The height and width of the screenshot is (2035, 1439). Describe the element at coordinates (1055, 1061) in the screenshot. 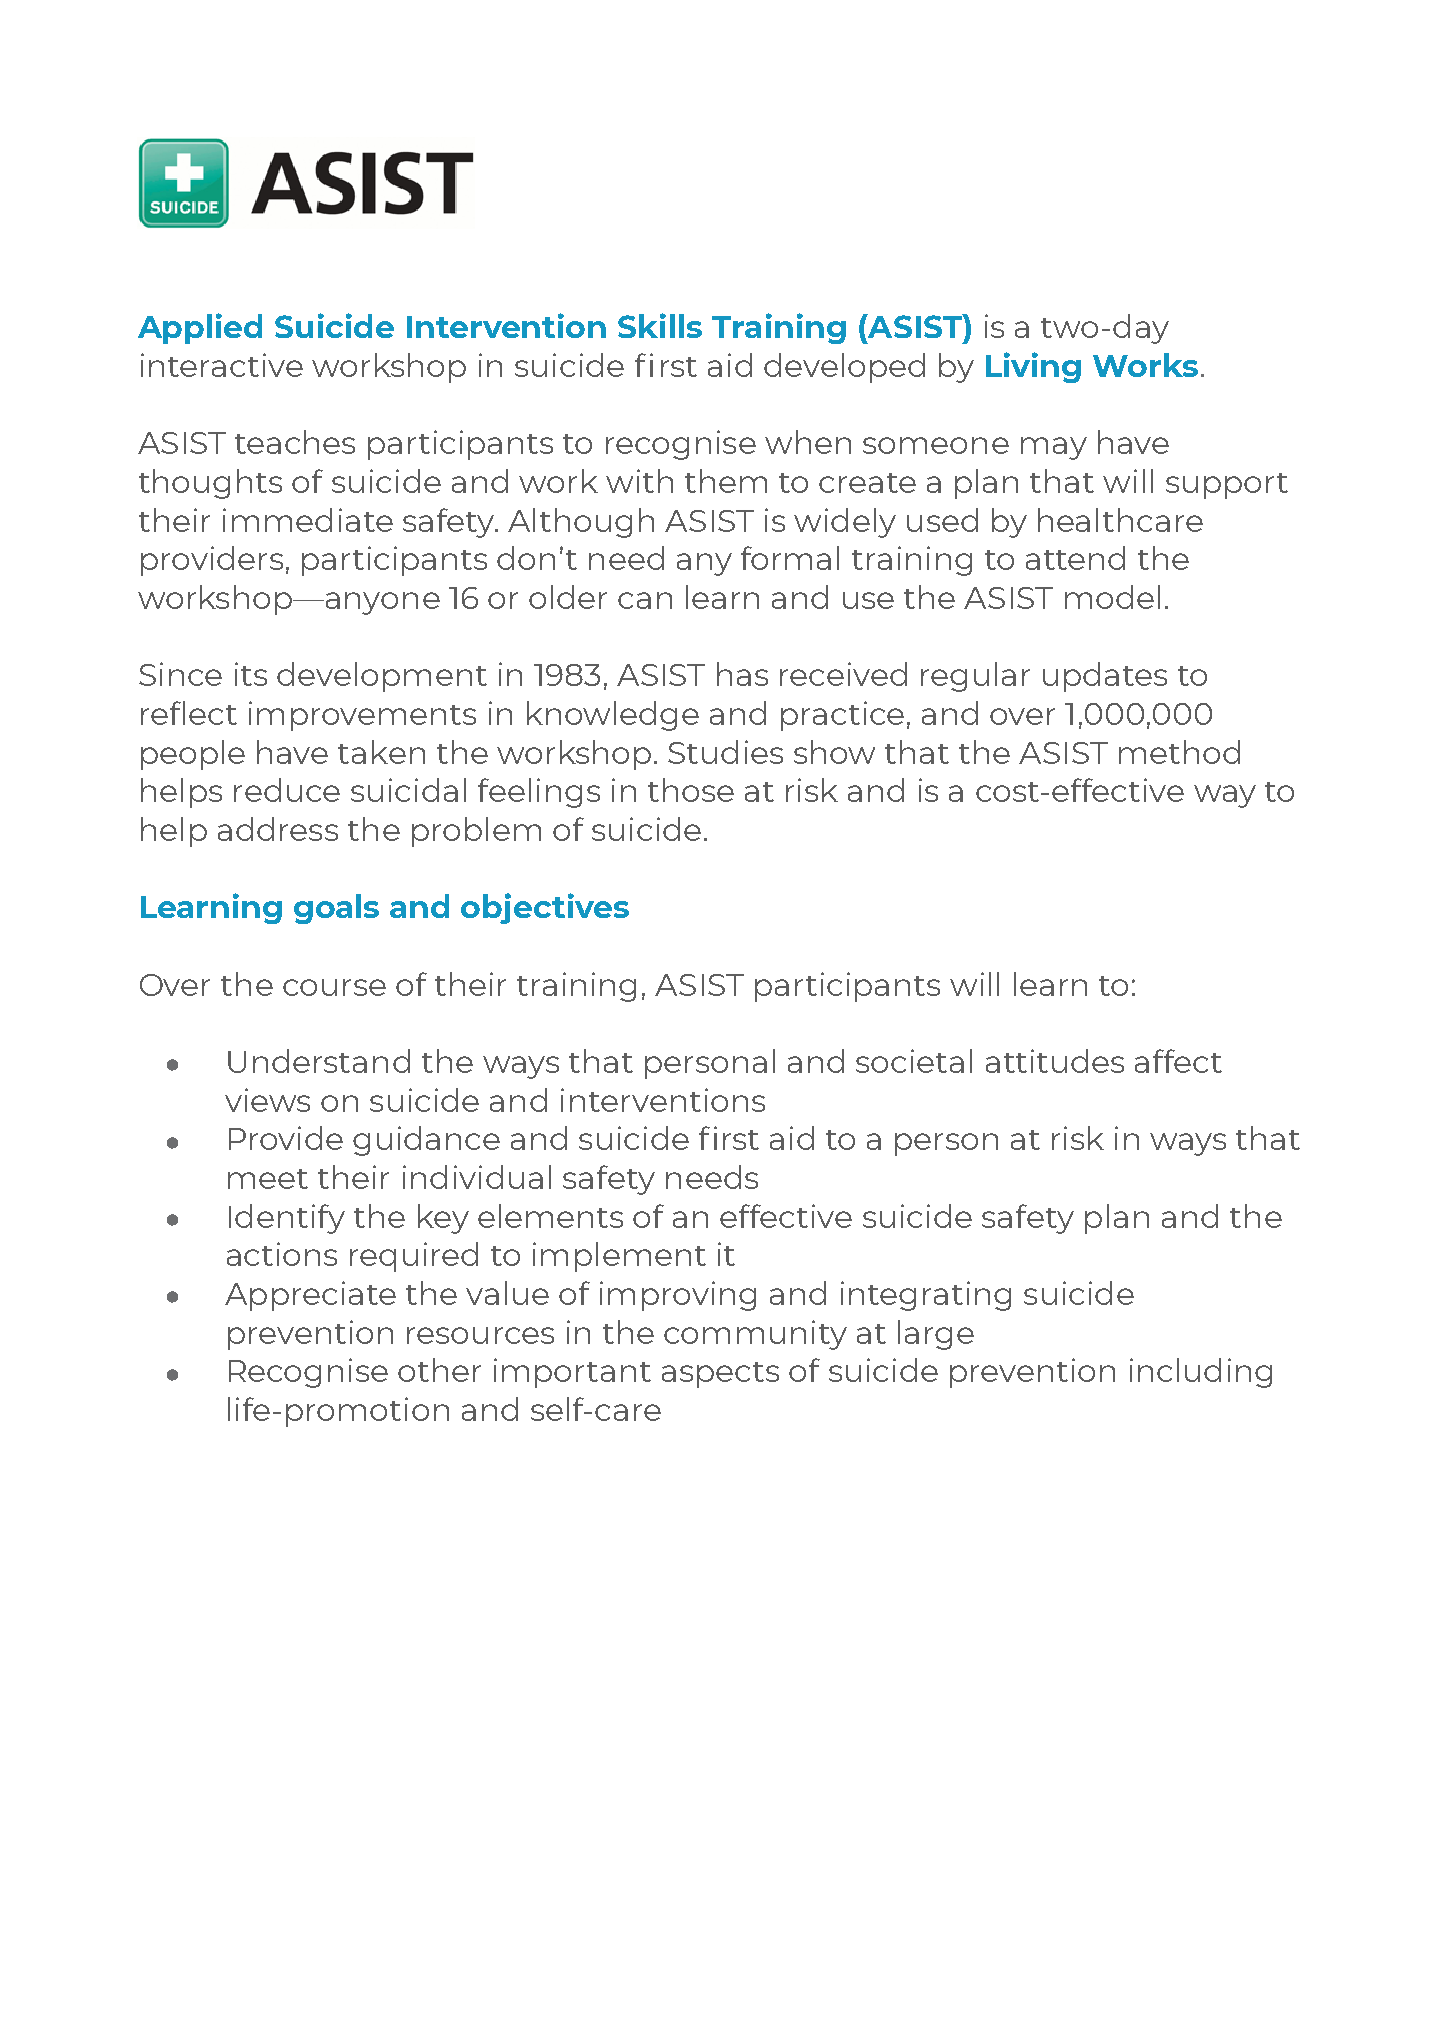

I see `attitudes` at that location.
